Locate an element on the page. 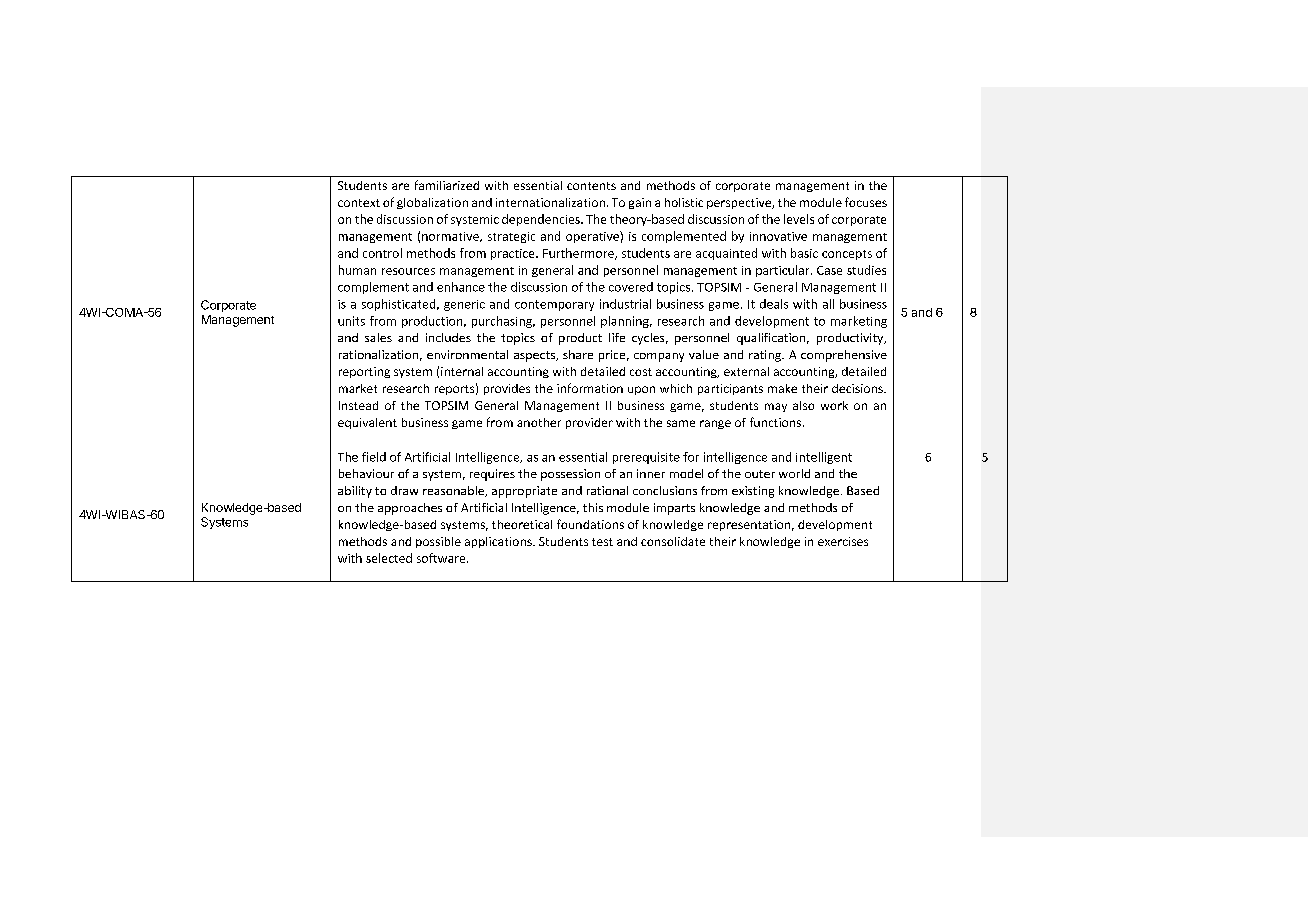 The image size is (1308, 924). possible is located at coordinates (438, 542).
